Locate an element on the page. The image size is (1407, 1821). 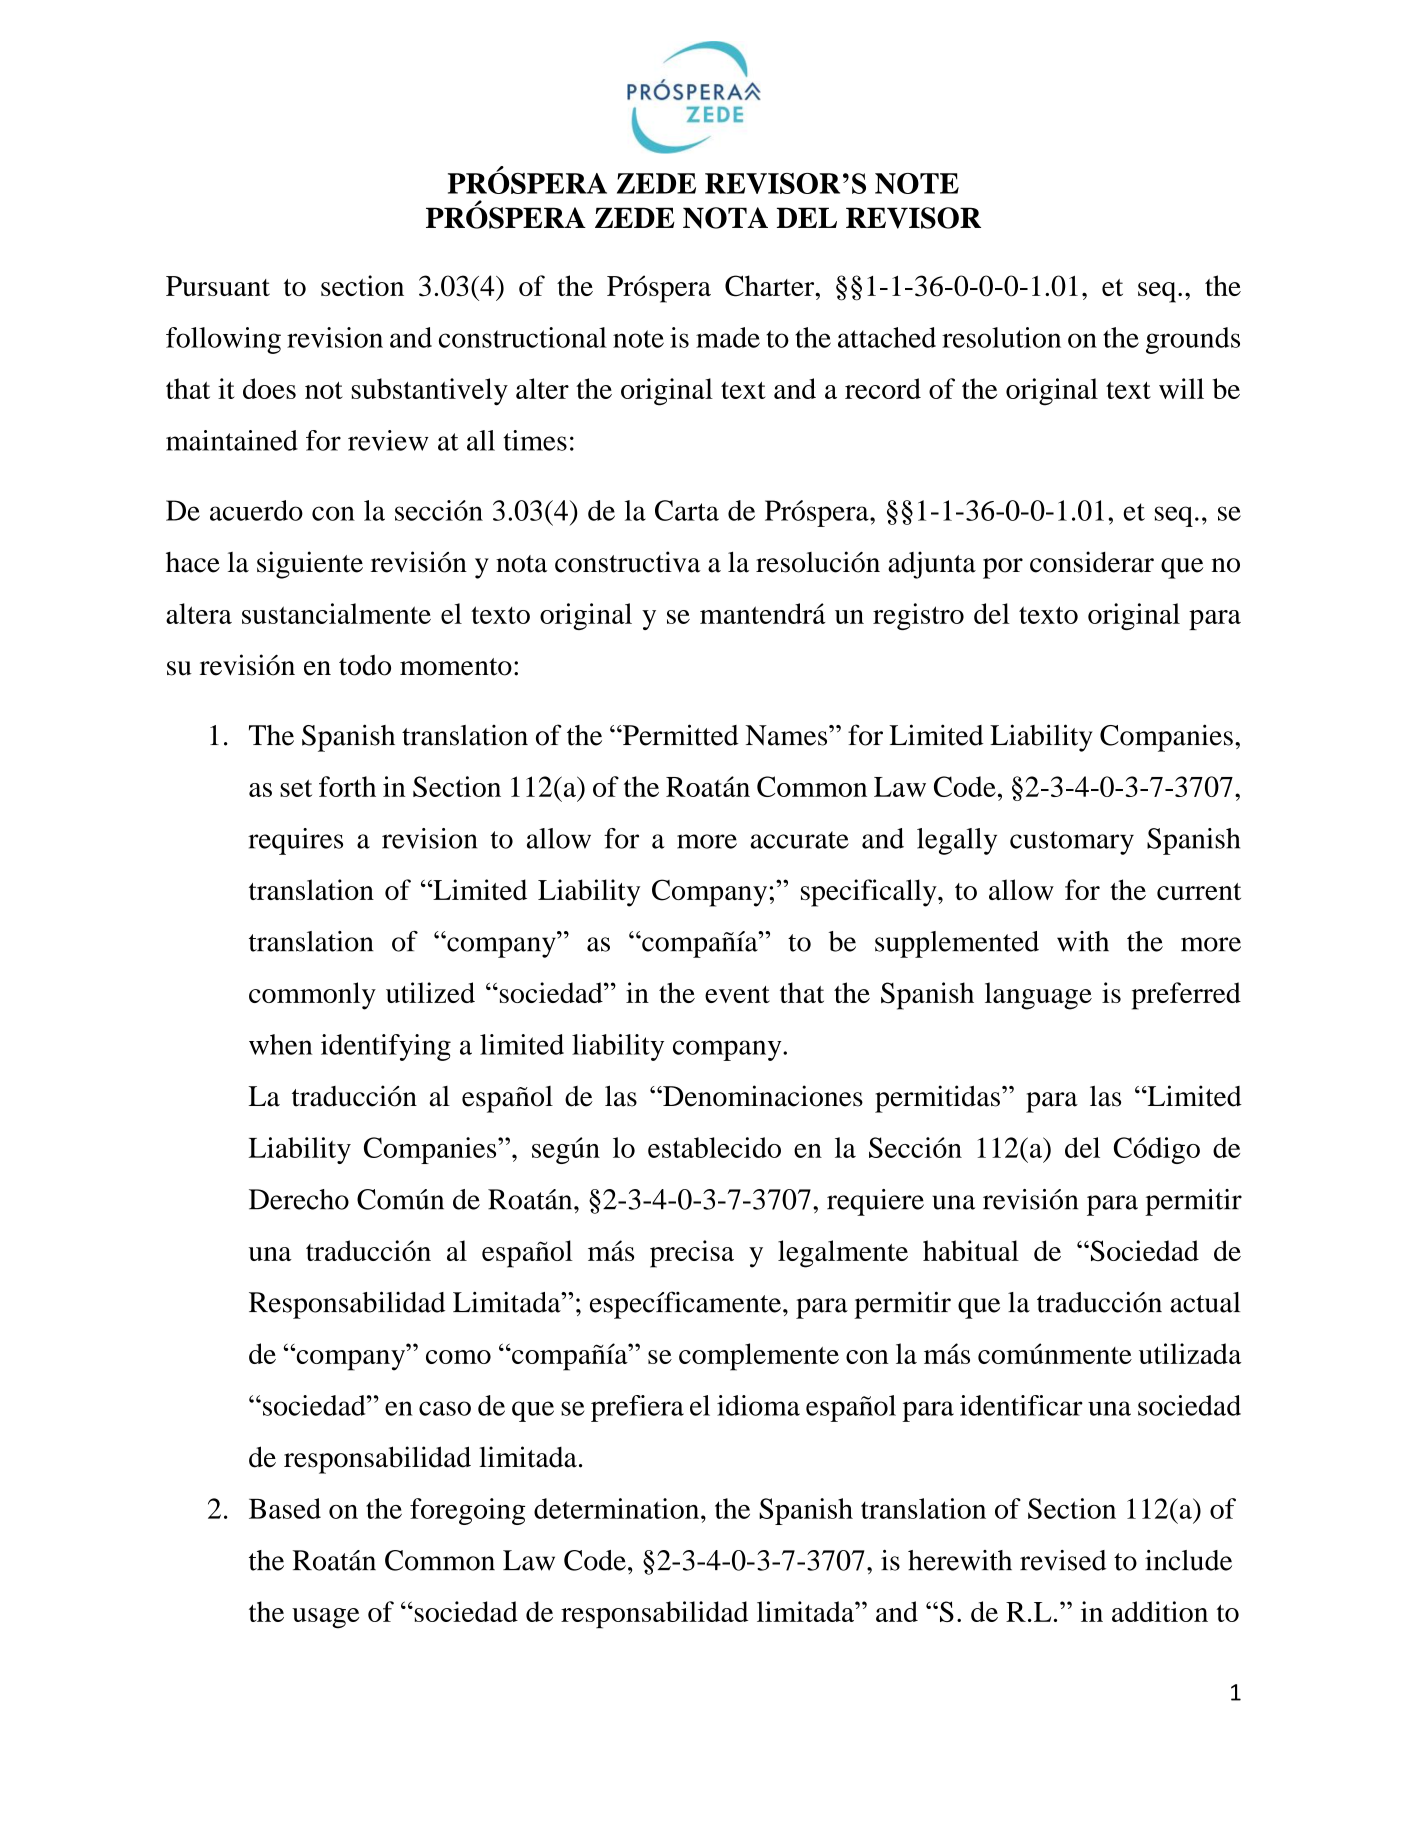
set is located at coordinates (296, 788).
